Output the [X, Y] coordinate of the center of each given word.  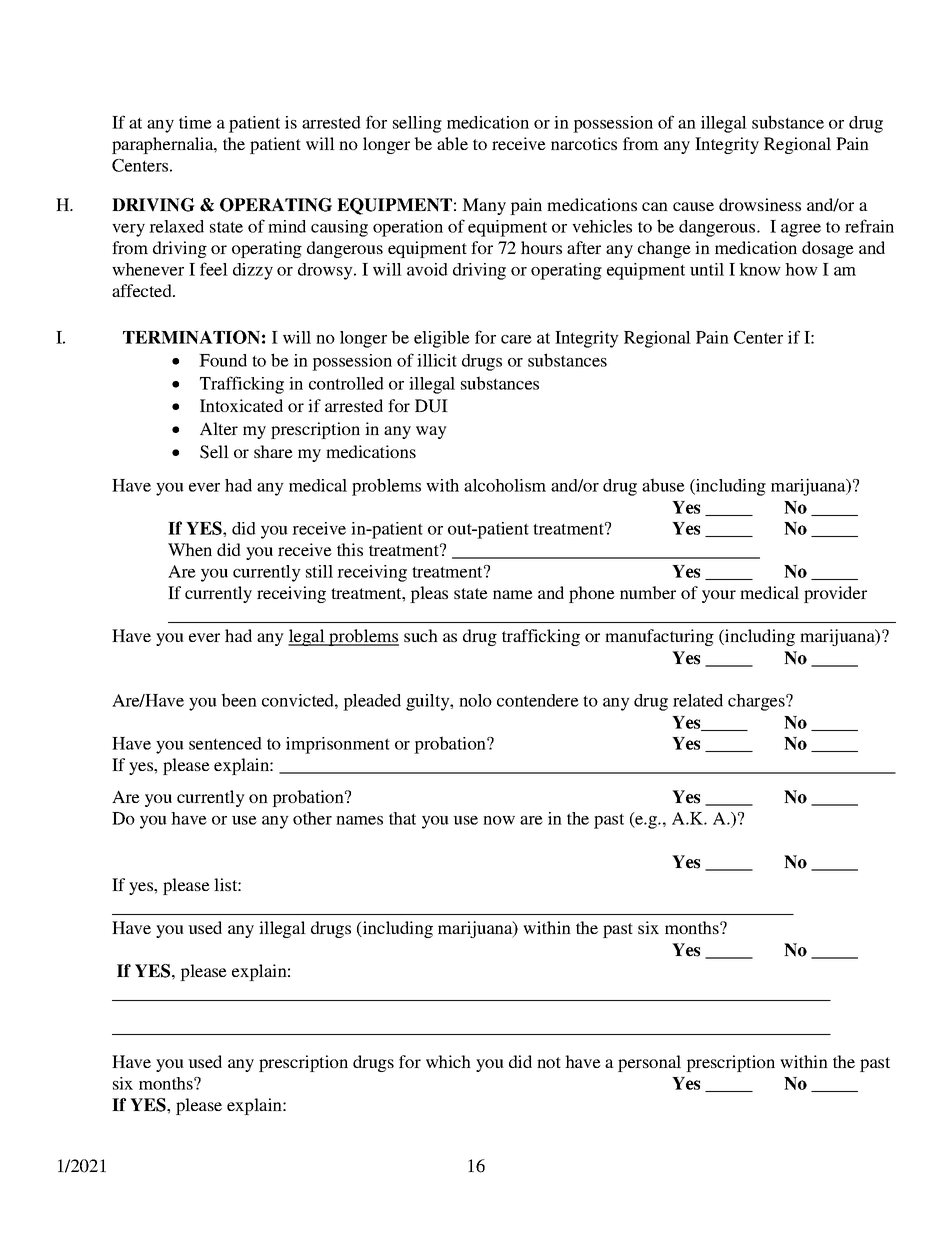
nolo [475, 700]
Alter [219, 428]
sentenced [225, 743]
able [452, 143]
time [195, 122]
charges [757, 702]
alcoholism [505, 485]
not [549, 1062]
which [448, 1061]
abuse [663, 485]
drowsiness [760, 204]
